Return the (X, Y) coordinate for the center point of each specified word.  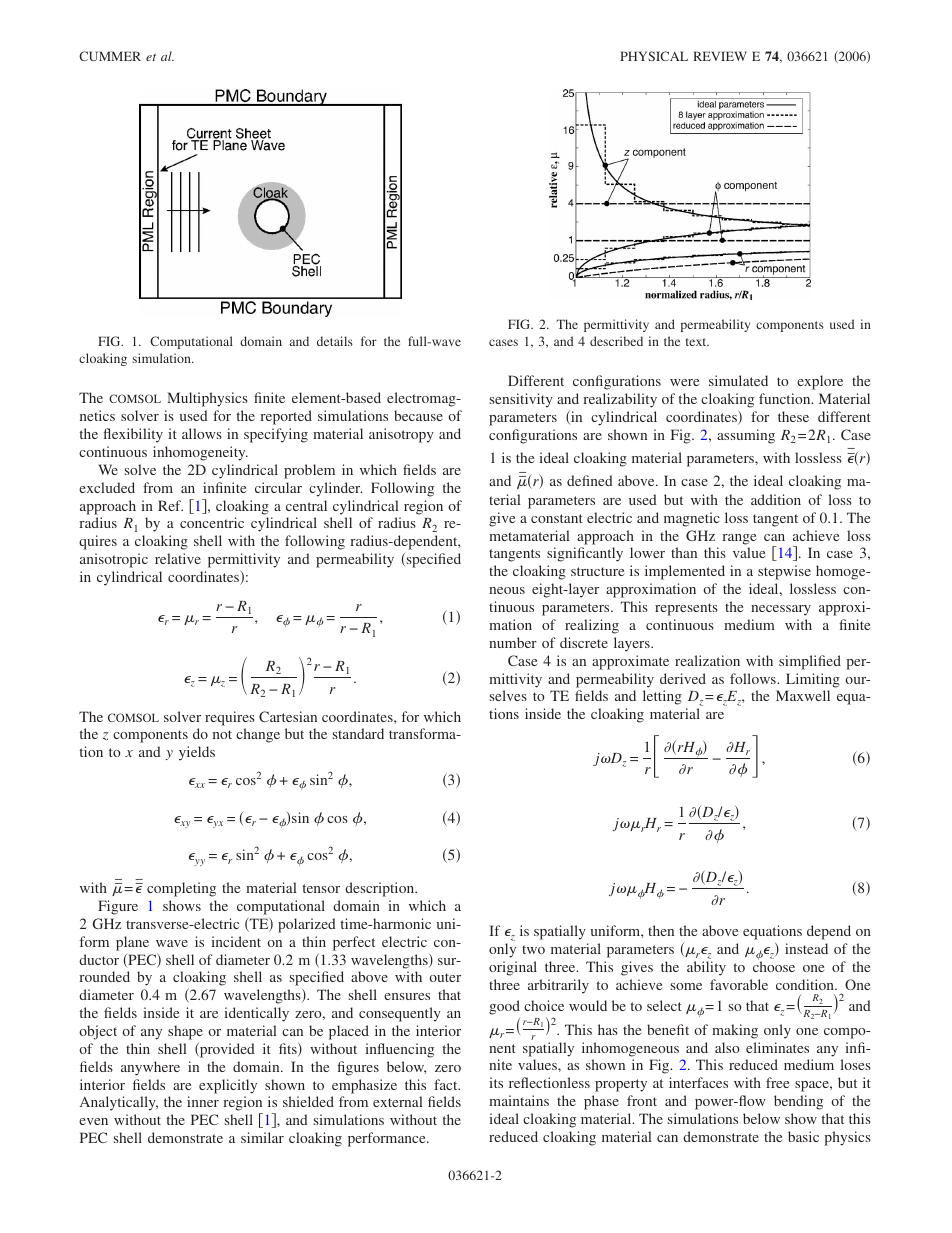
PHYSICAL (654, 56)
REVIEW (720, 56)
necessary (781, 610)
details (335, 341)
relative (178, 558)
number (513, 642)
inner (203, 1101)
